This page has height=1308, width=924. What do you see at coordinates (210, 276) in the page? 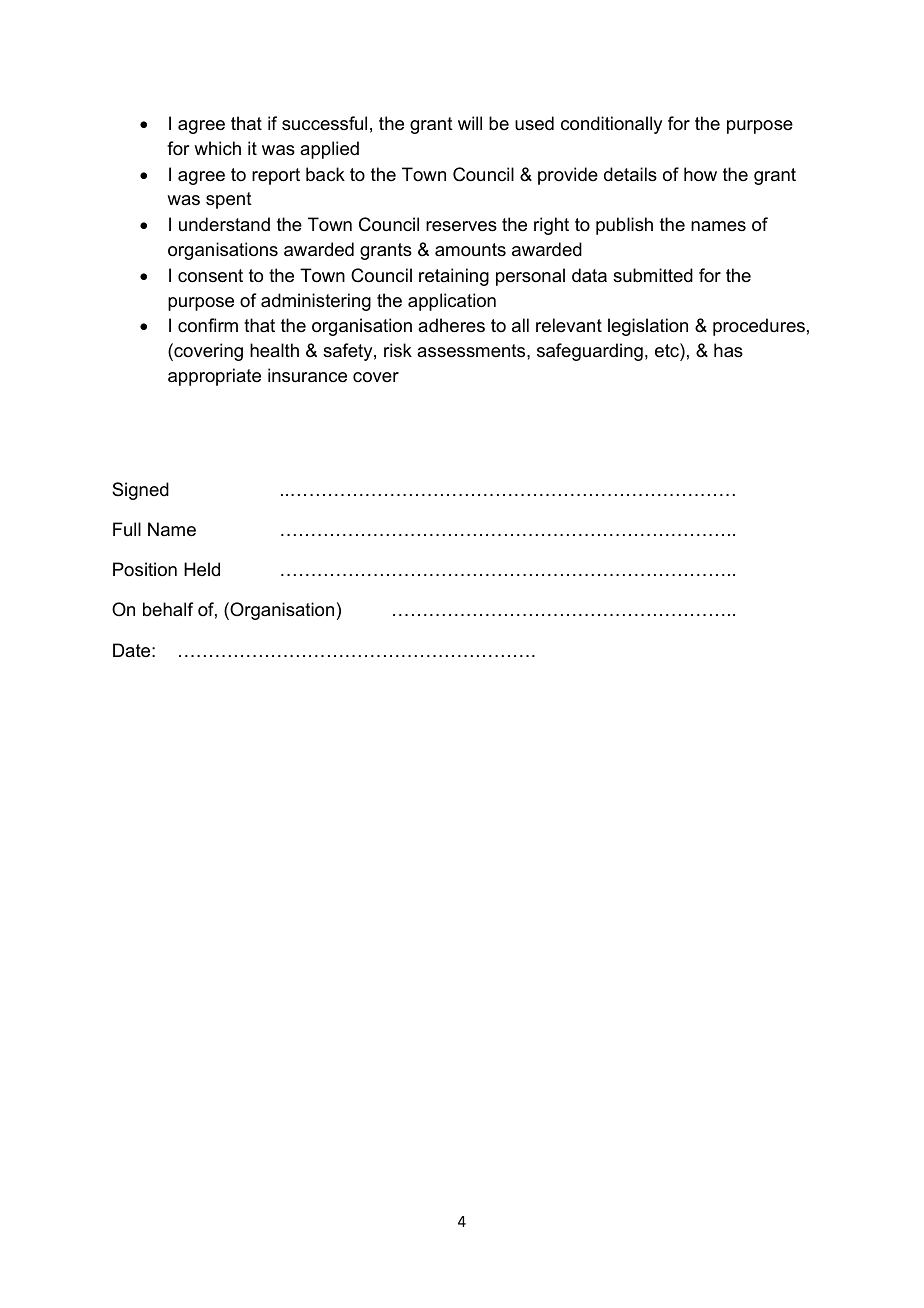
I see `consent` at bounding box center [210, 276].
